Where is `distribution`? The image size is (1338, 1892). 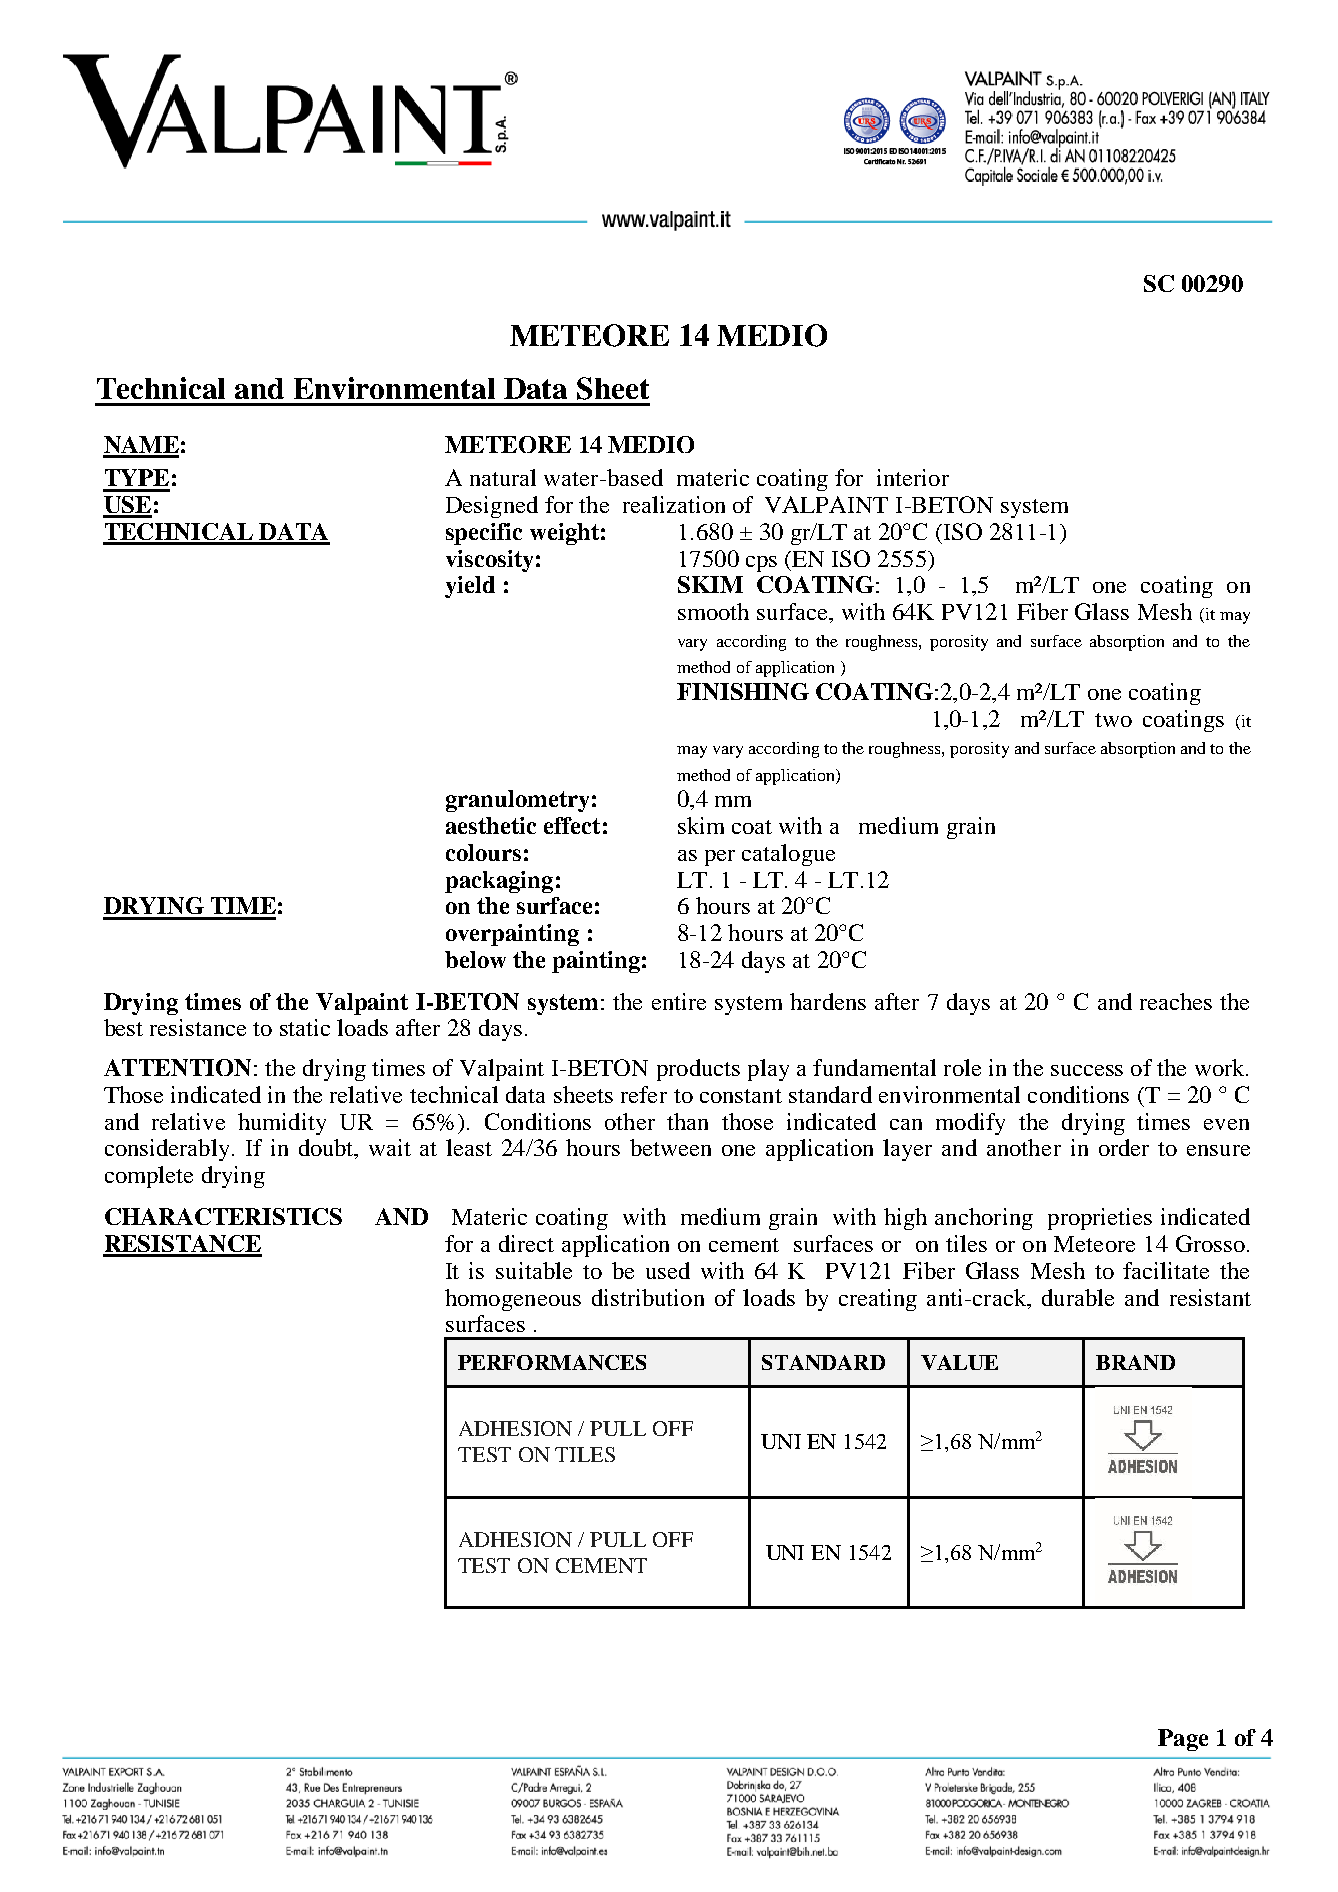 distribution is located at coordinates (648, 1297).
